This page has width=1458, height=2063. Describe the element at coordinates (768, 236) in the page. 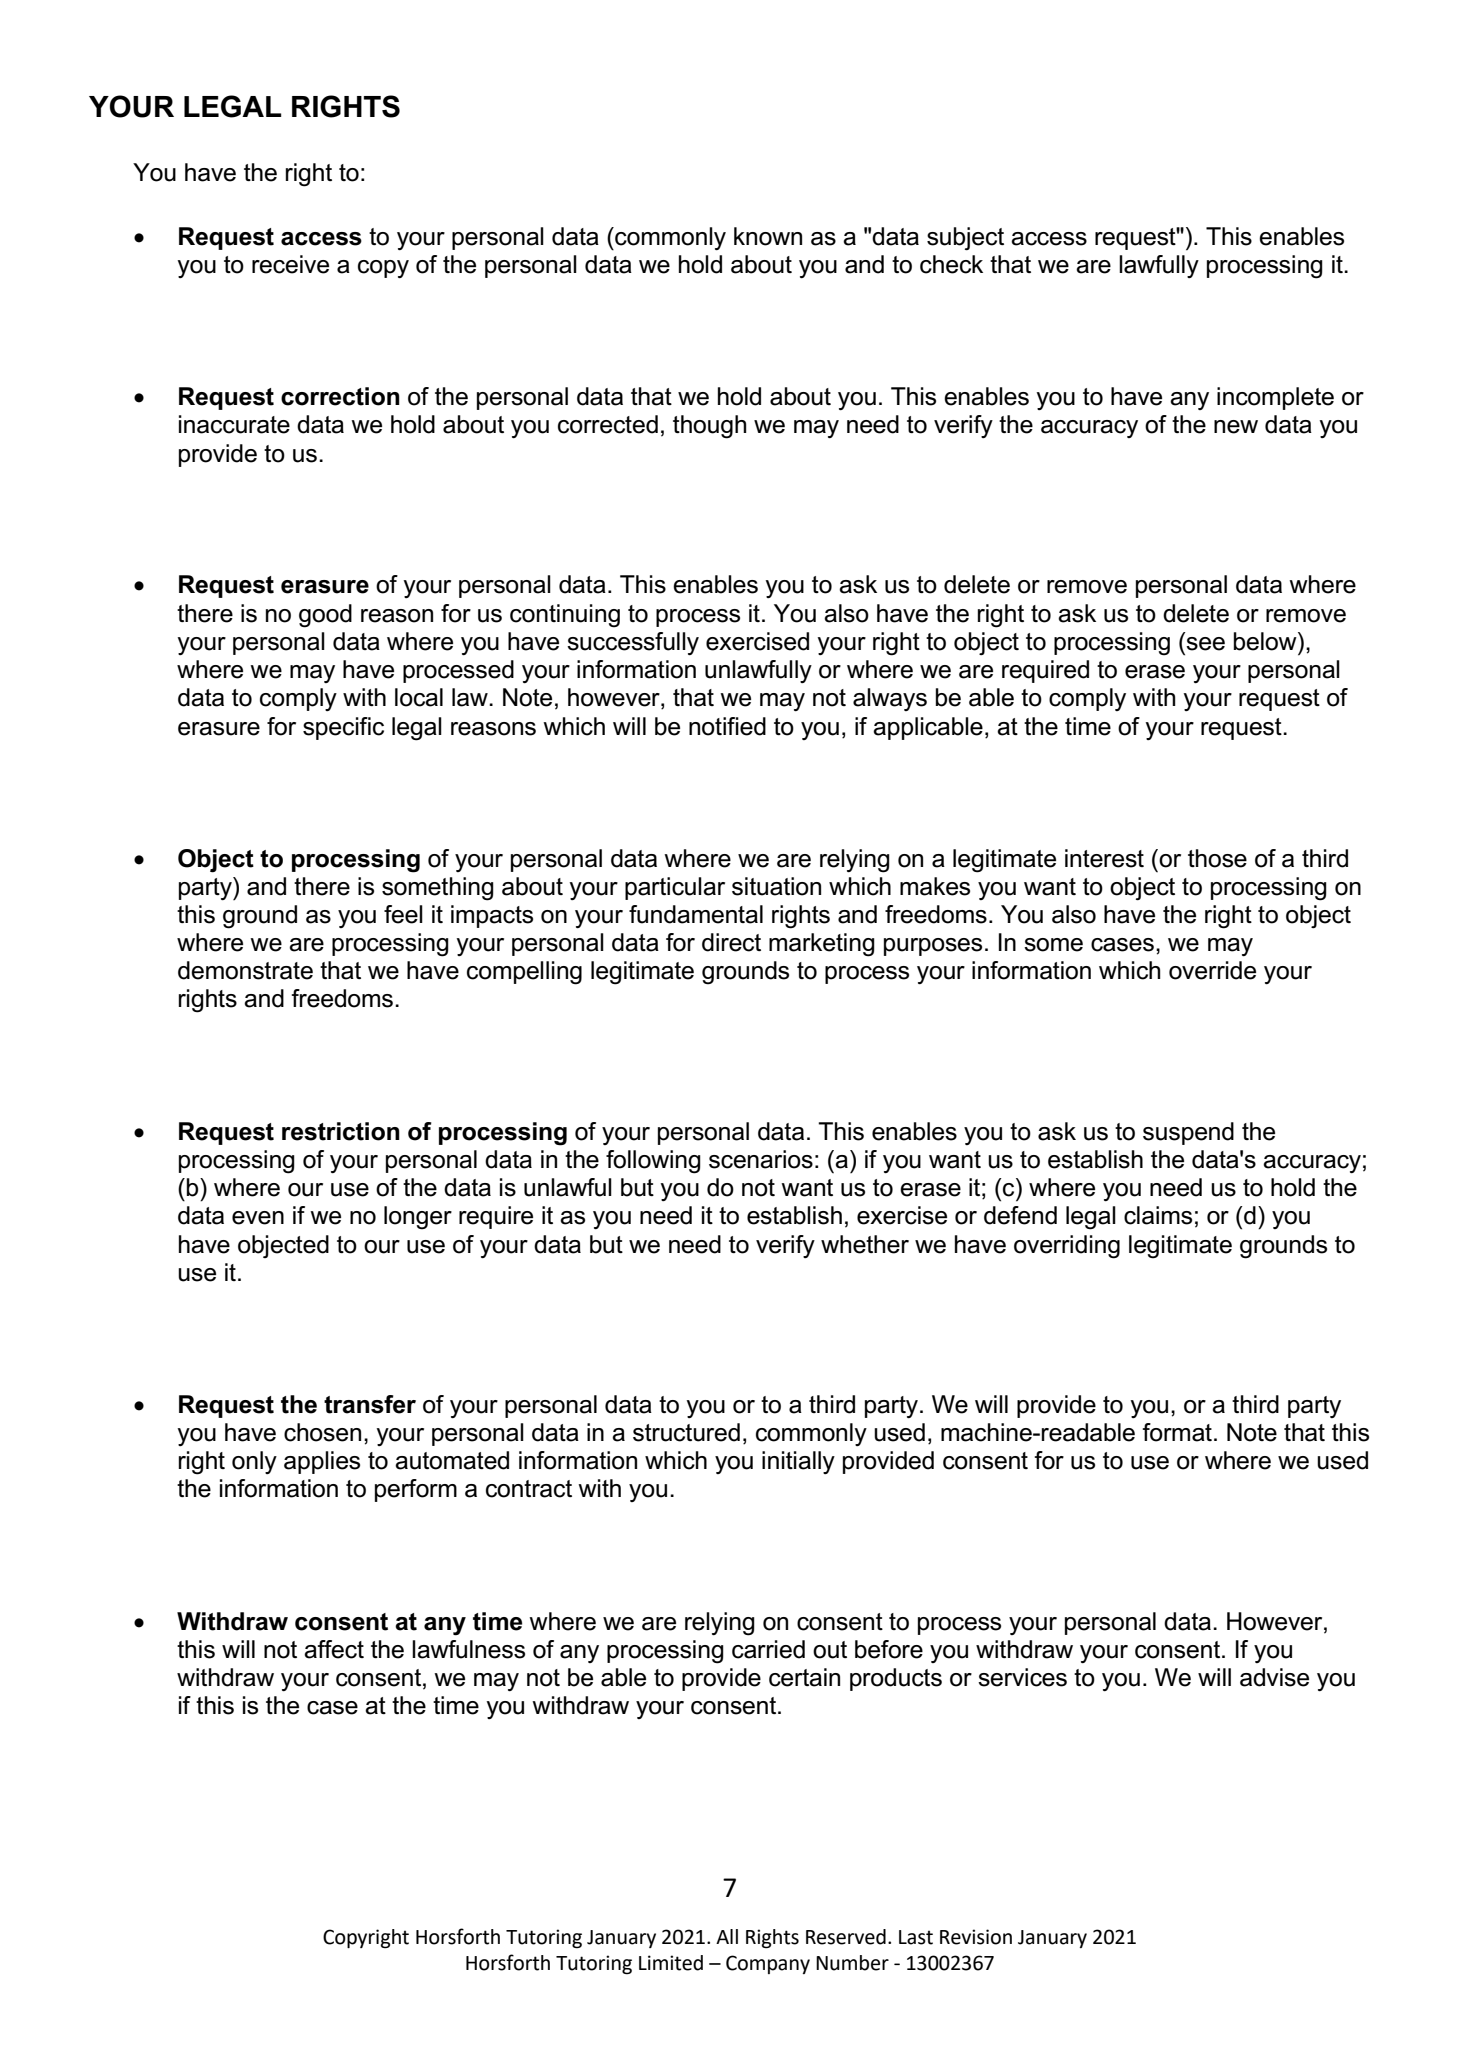

I see `known` at that location.
